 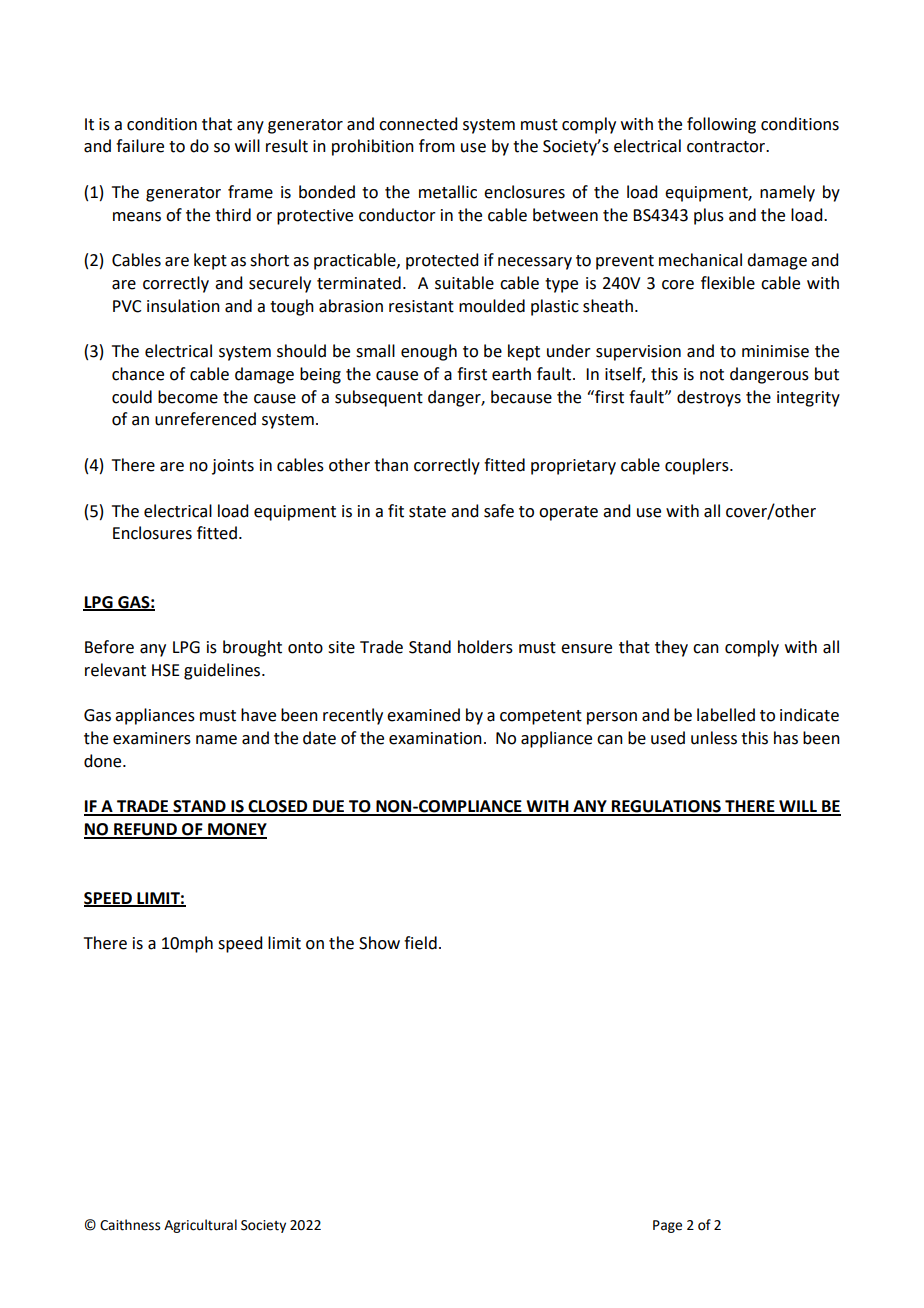 I want to click on from, so click(x=437, y=146).
